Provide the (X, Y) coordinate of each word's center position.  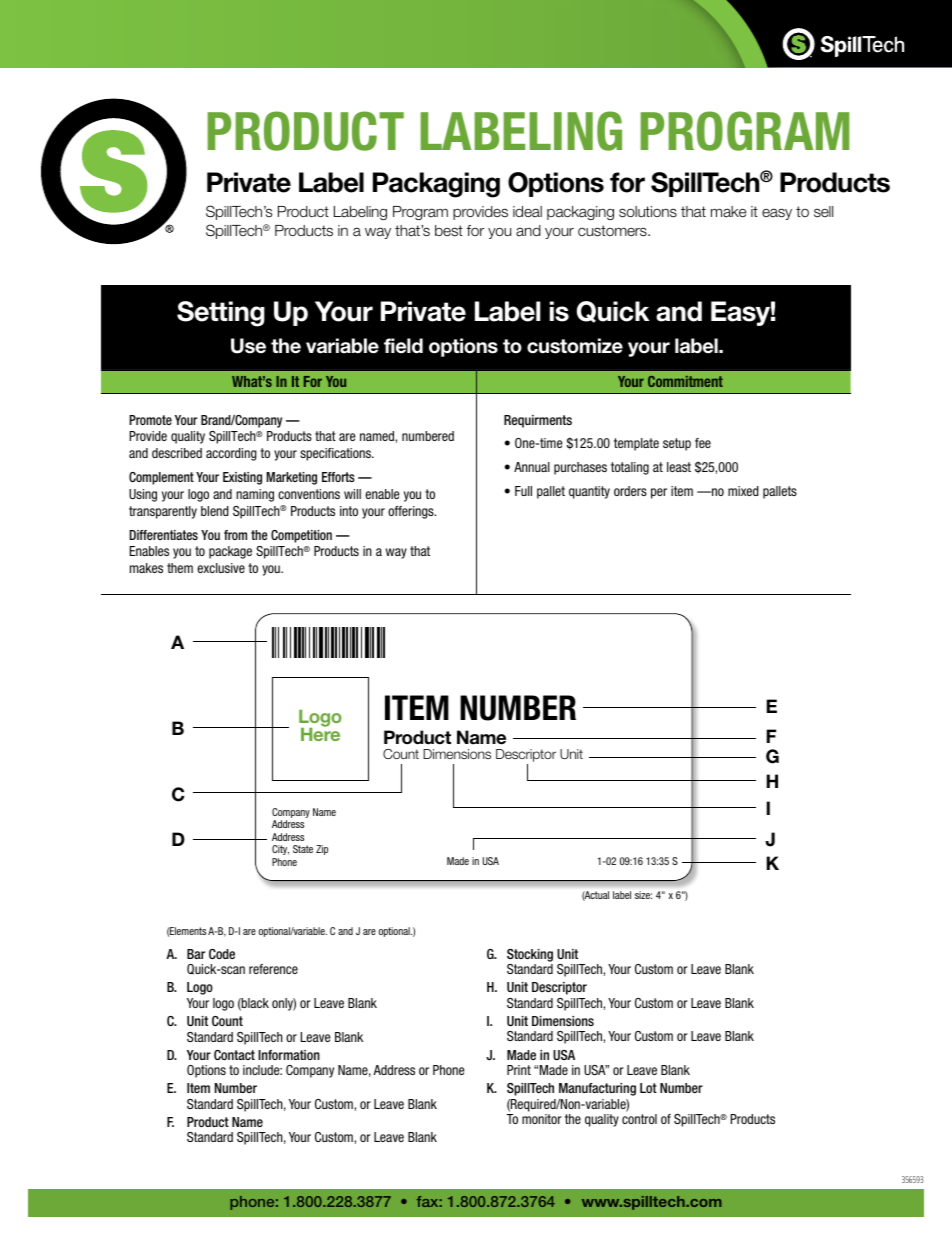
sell (823, 212)
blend (215, 511)
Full (523, 491)
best (449, 231)
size (643, 895)
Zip (322, 850)
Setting (221, 314)
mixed (743, 491)
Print (519, 1070)
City (280, 850)
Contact (234, 1055)
